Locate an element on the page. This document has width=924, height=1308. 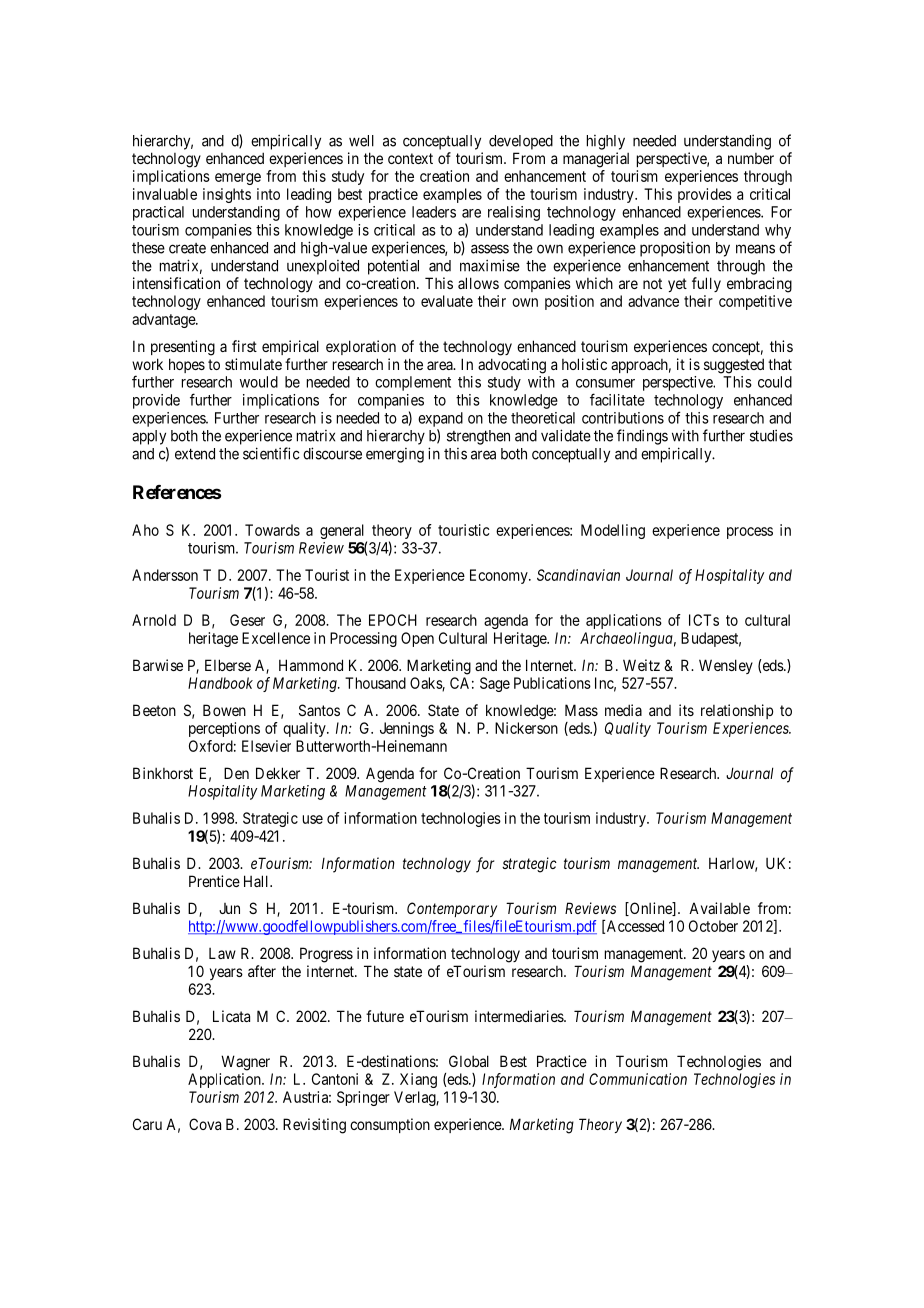
Prentice is located at coordinates (214, 881).
